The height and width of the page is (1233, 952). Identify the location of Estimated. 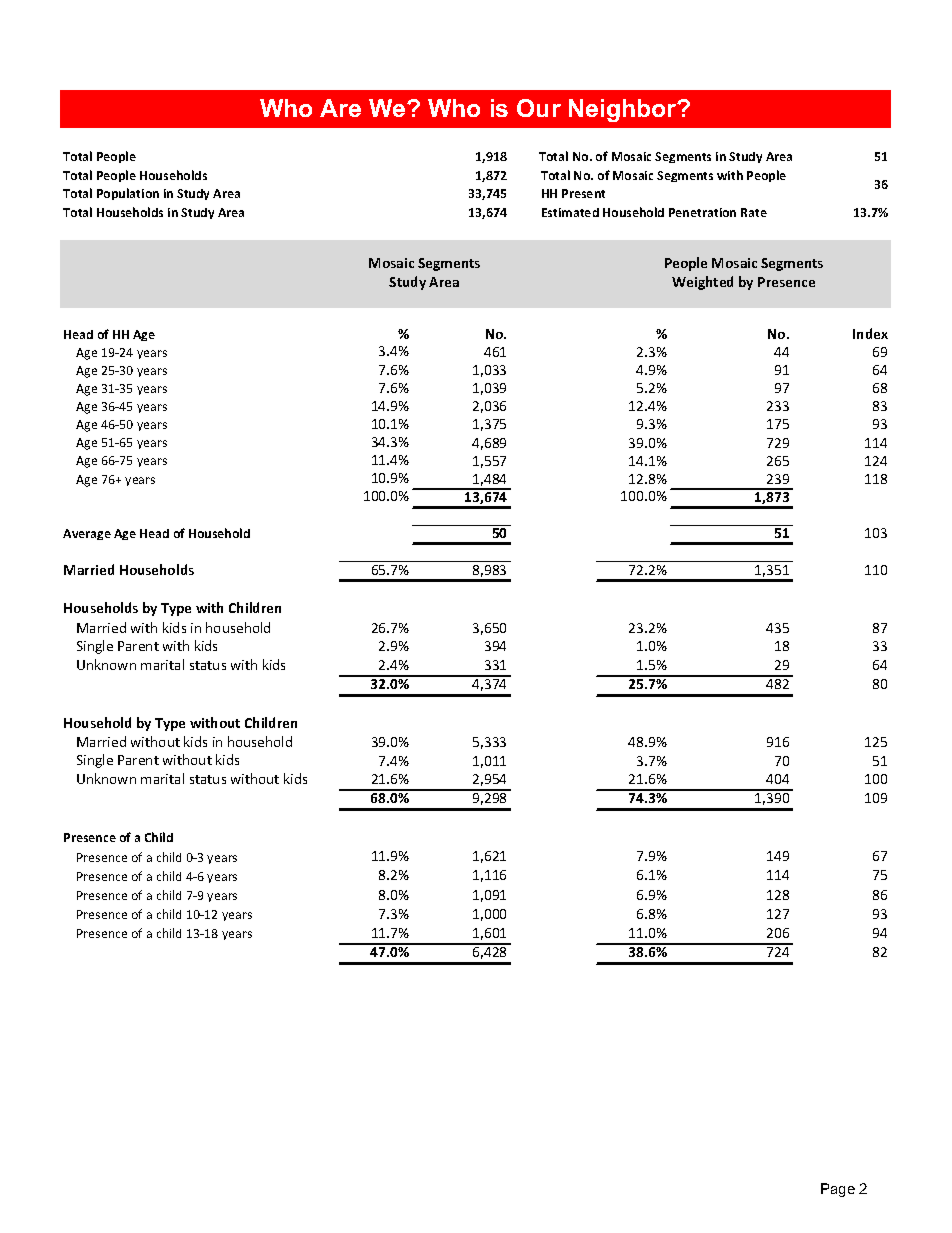
(570, 212).
